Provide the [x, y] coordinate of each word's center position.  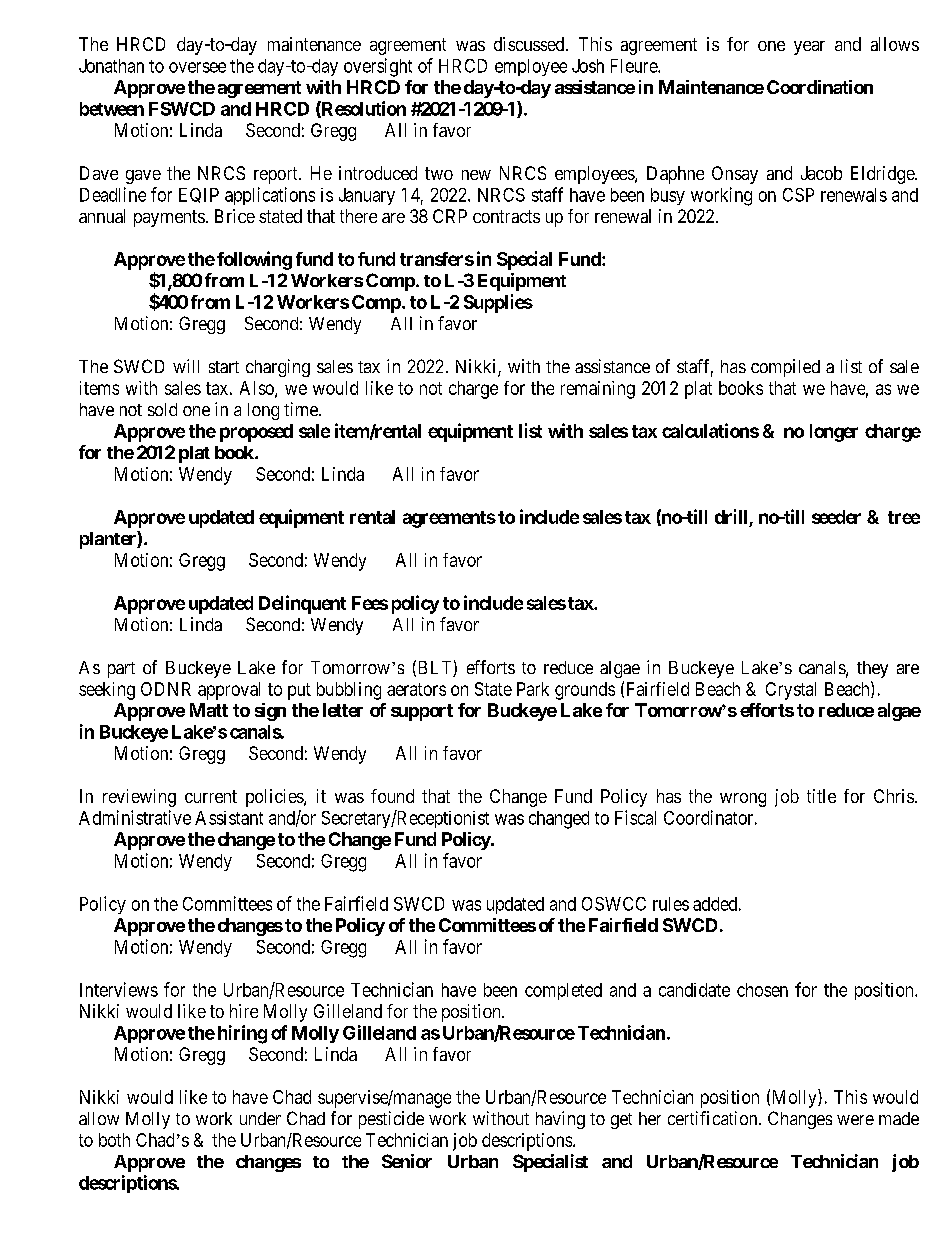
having [560, 1120]
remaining [598, 390]
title [821, 796]
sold [162, 409]
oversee [197, 67]
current [211, 796]
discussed [530, 44]
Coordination [820, 87]
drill [731, 516]
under [260, 1118]
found [392, 796]
